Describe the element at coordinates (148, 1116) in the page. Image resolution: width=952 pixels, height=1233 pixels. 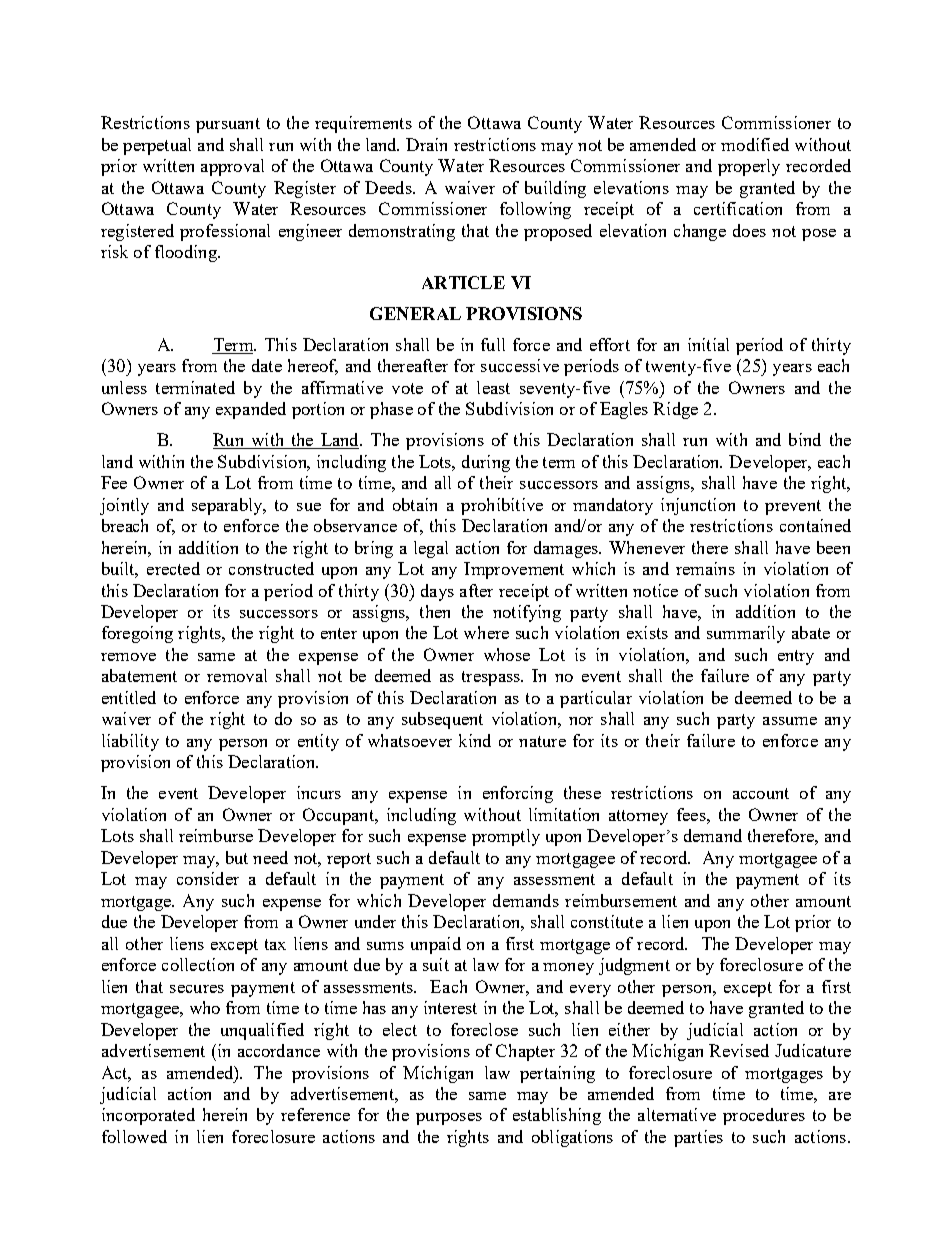
I see `incorporated` at that location.
